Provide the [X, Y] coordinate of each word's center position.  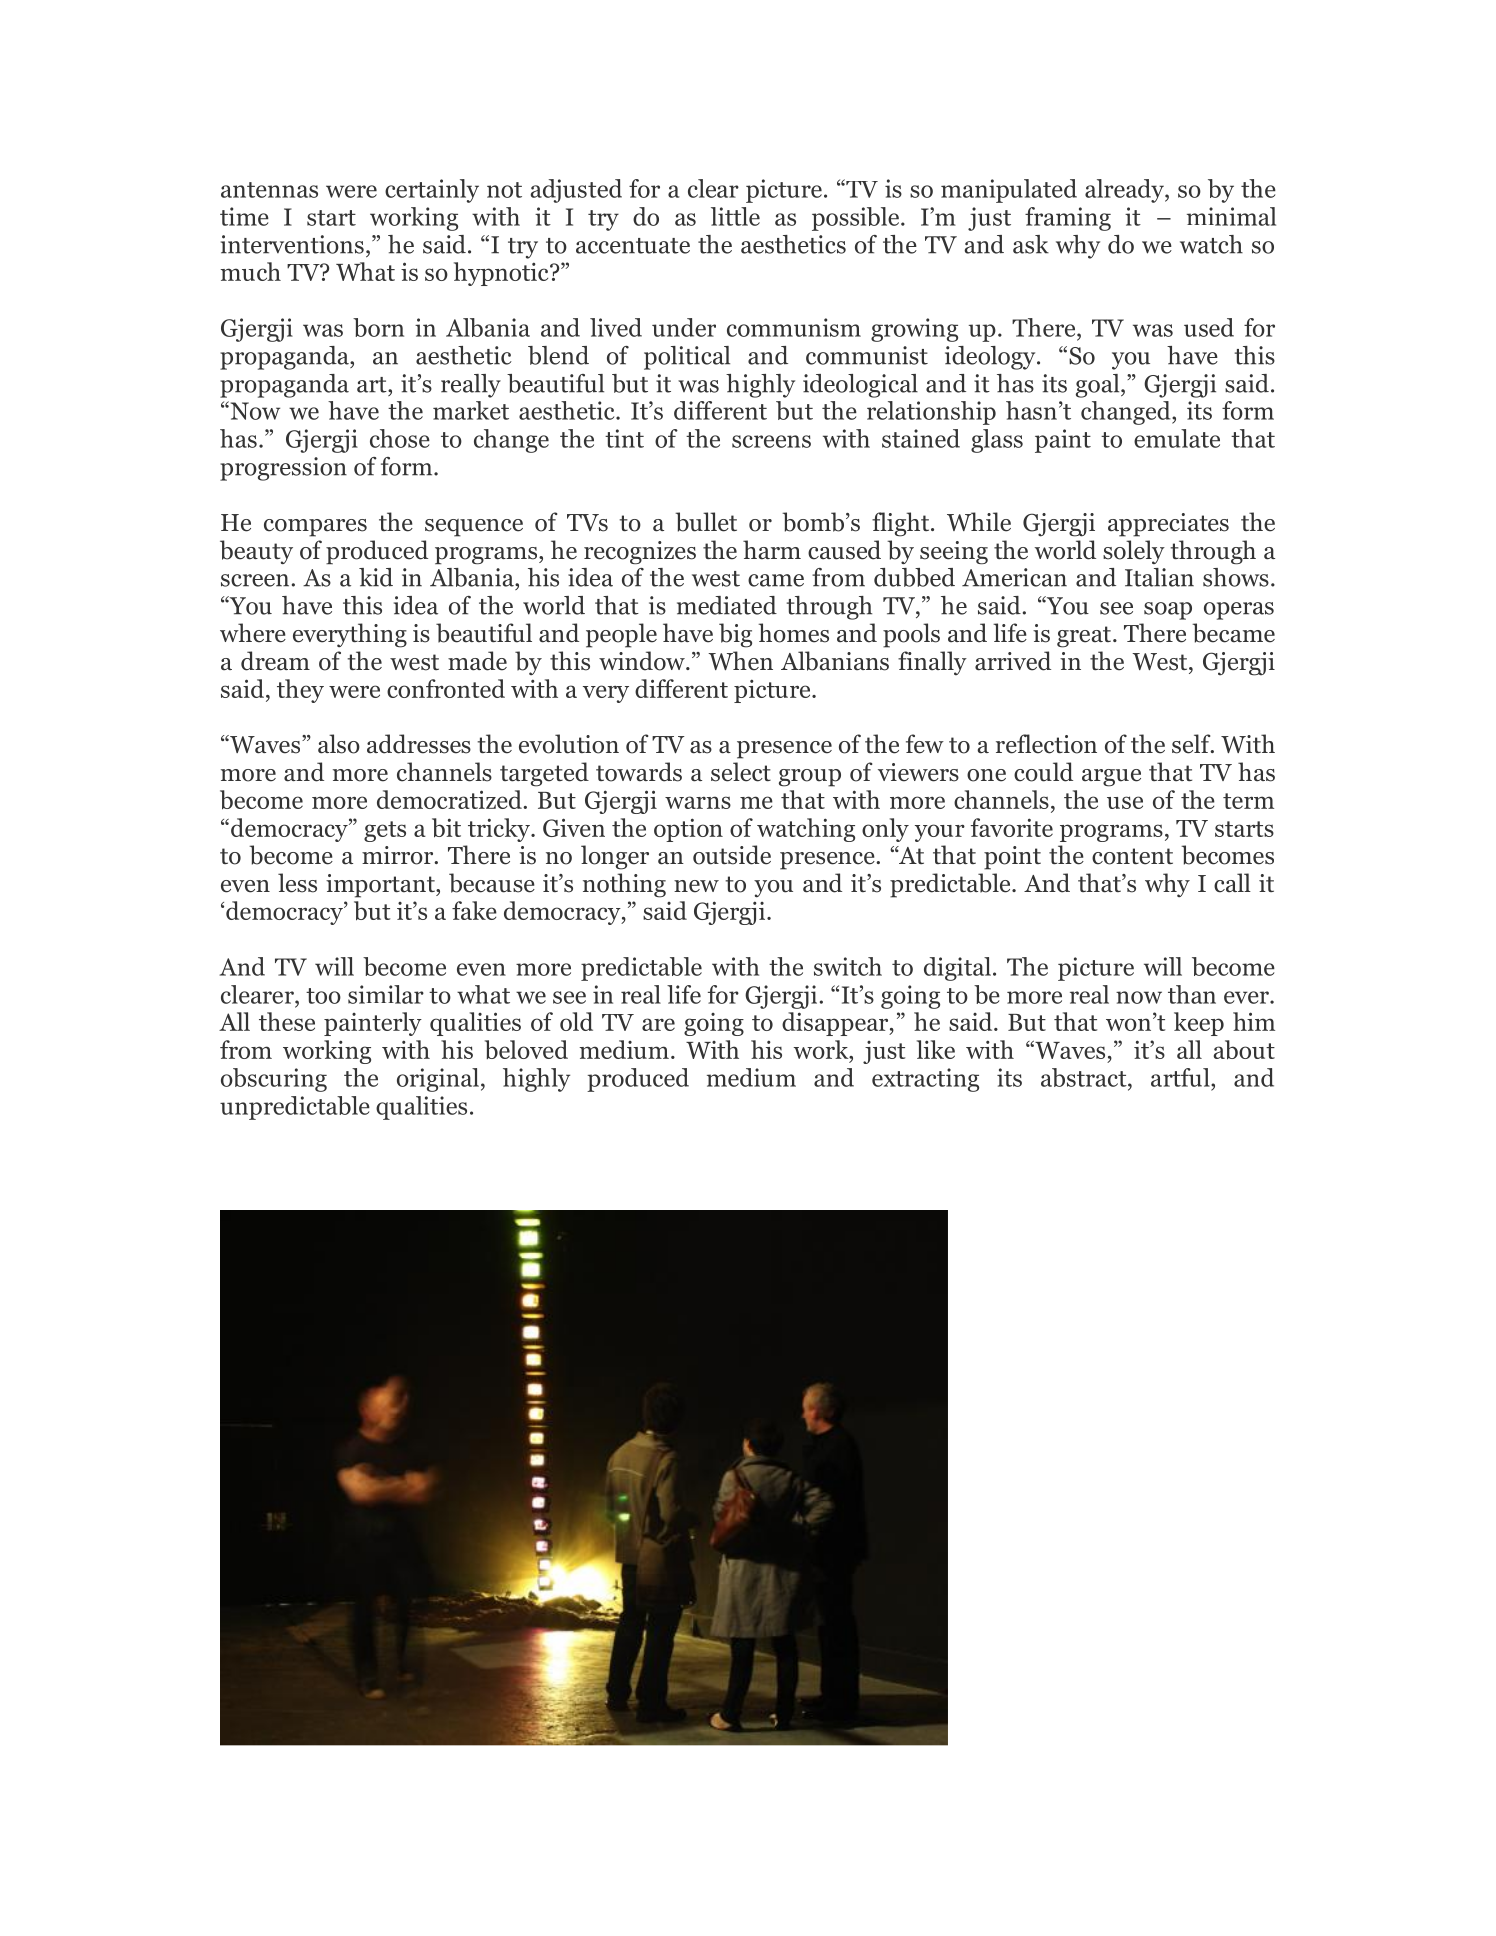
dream [275, 661]
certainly [432, 191]
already [1125, 191]
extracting [925, 1080]
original [438, 1080]
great [1084, 637]
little [735, 216]
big [735, 635]
